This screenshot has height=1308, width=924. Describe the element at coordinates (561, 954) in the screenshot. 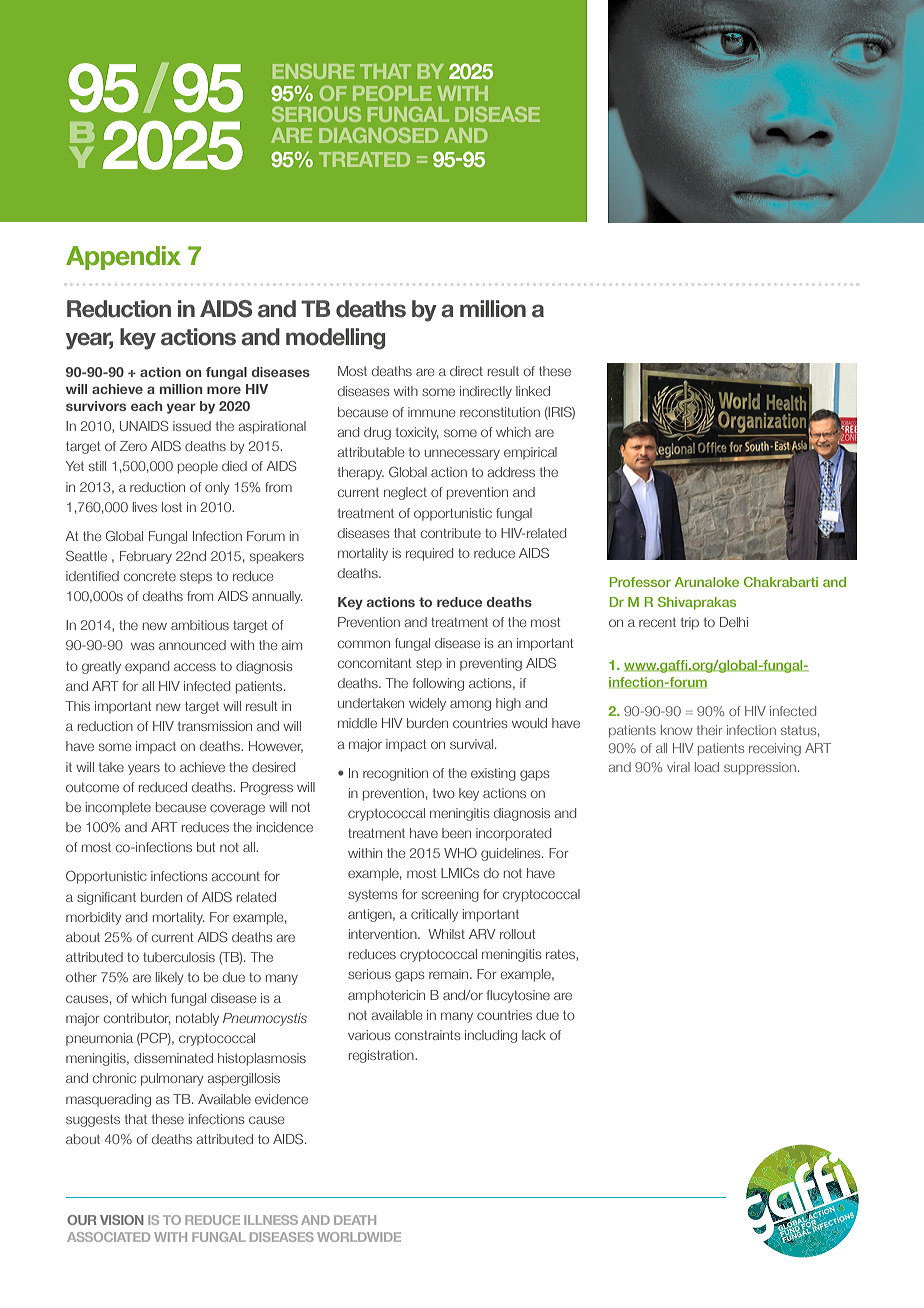

I see `rates` at that location.
